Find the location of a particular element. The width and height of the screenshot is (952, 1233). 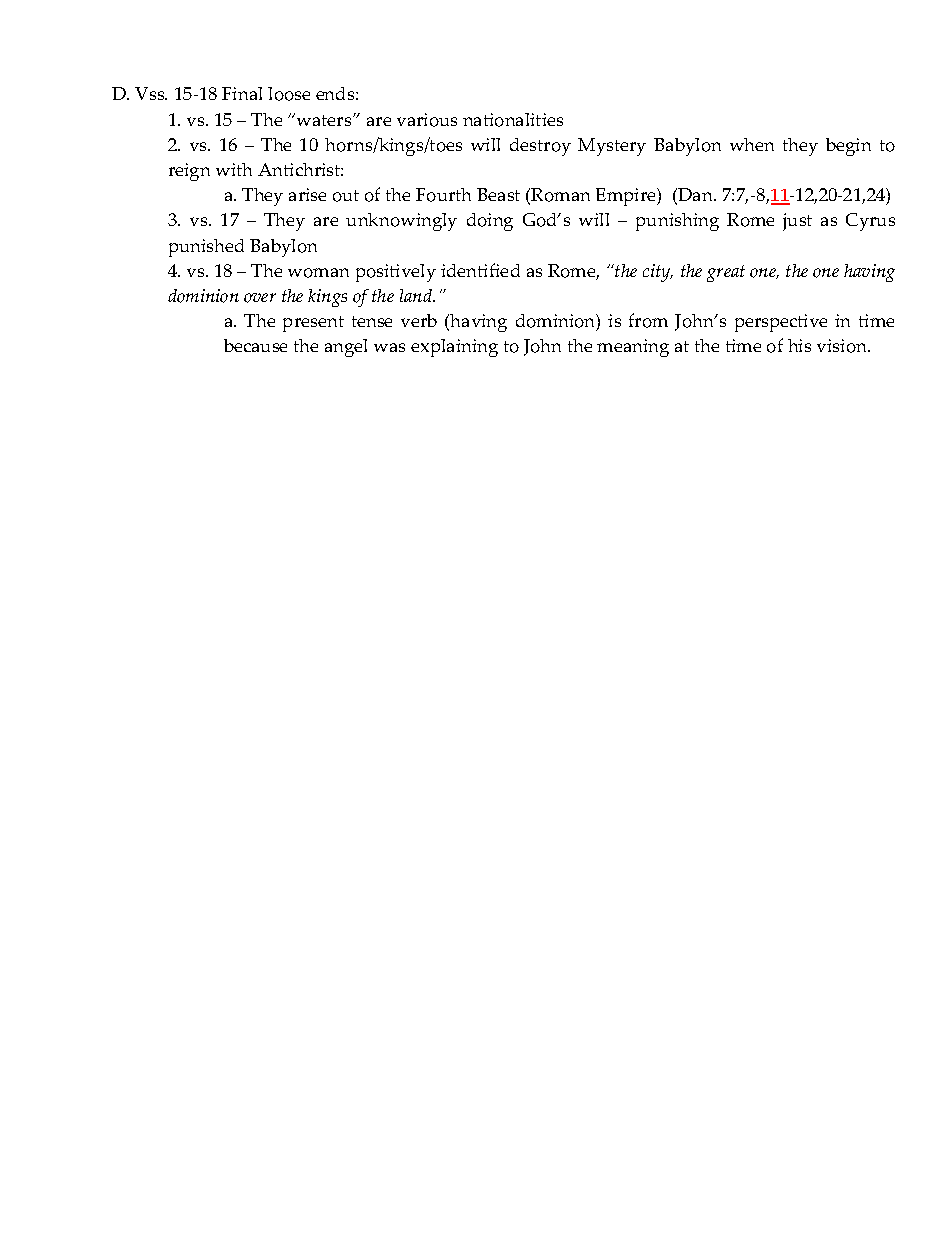

nationalities is located at coordinates (513, 120).
